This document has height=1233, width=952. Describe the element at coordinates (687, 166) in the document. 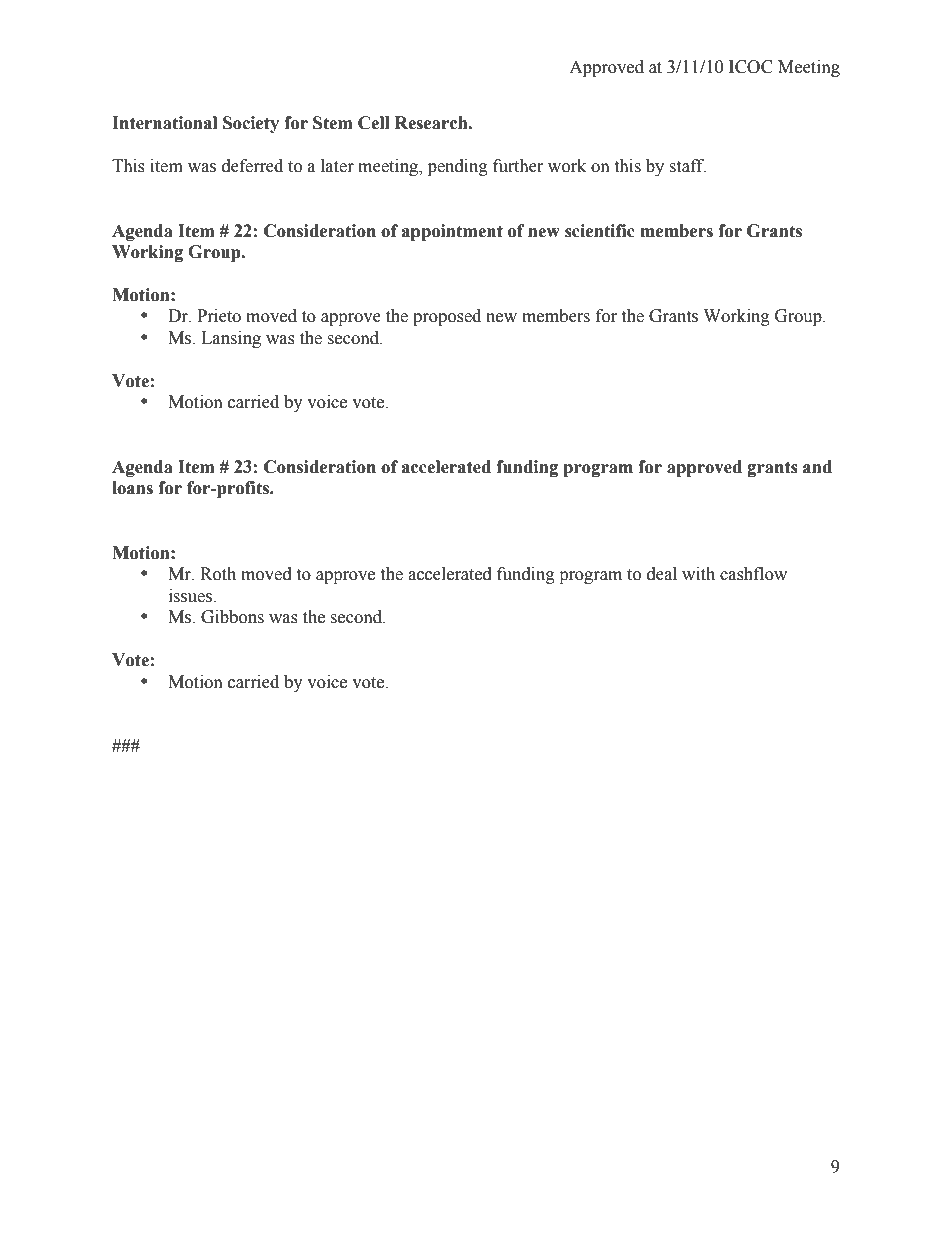

I see `staff` at that location.
